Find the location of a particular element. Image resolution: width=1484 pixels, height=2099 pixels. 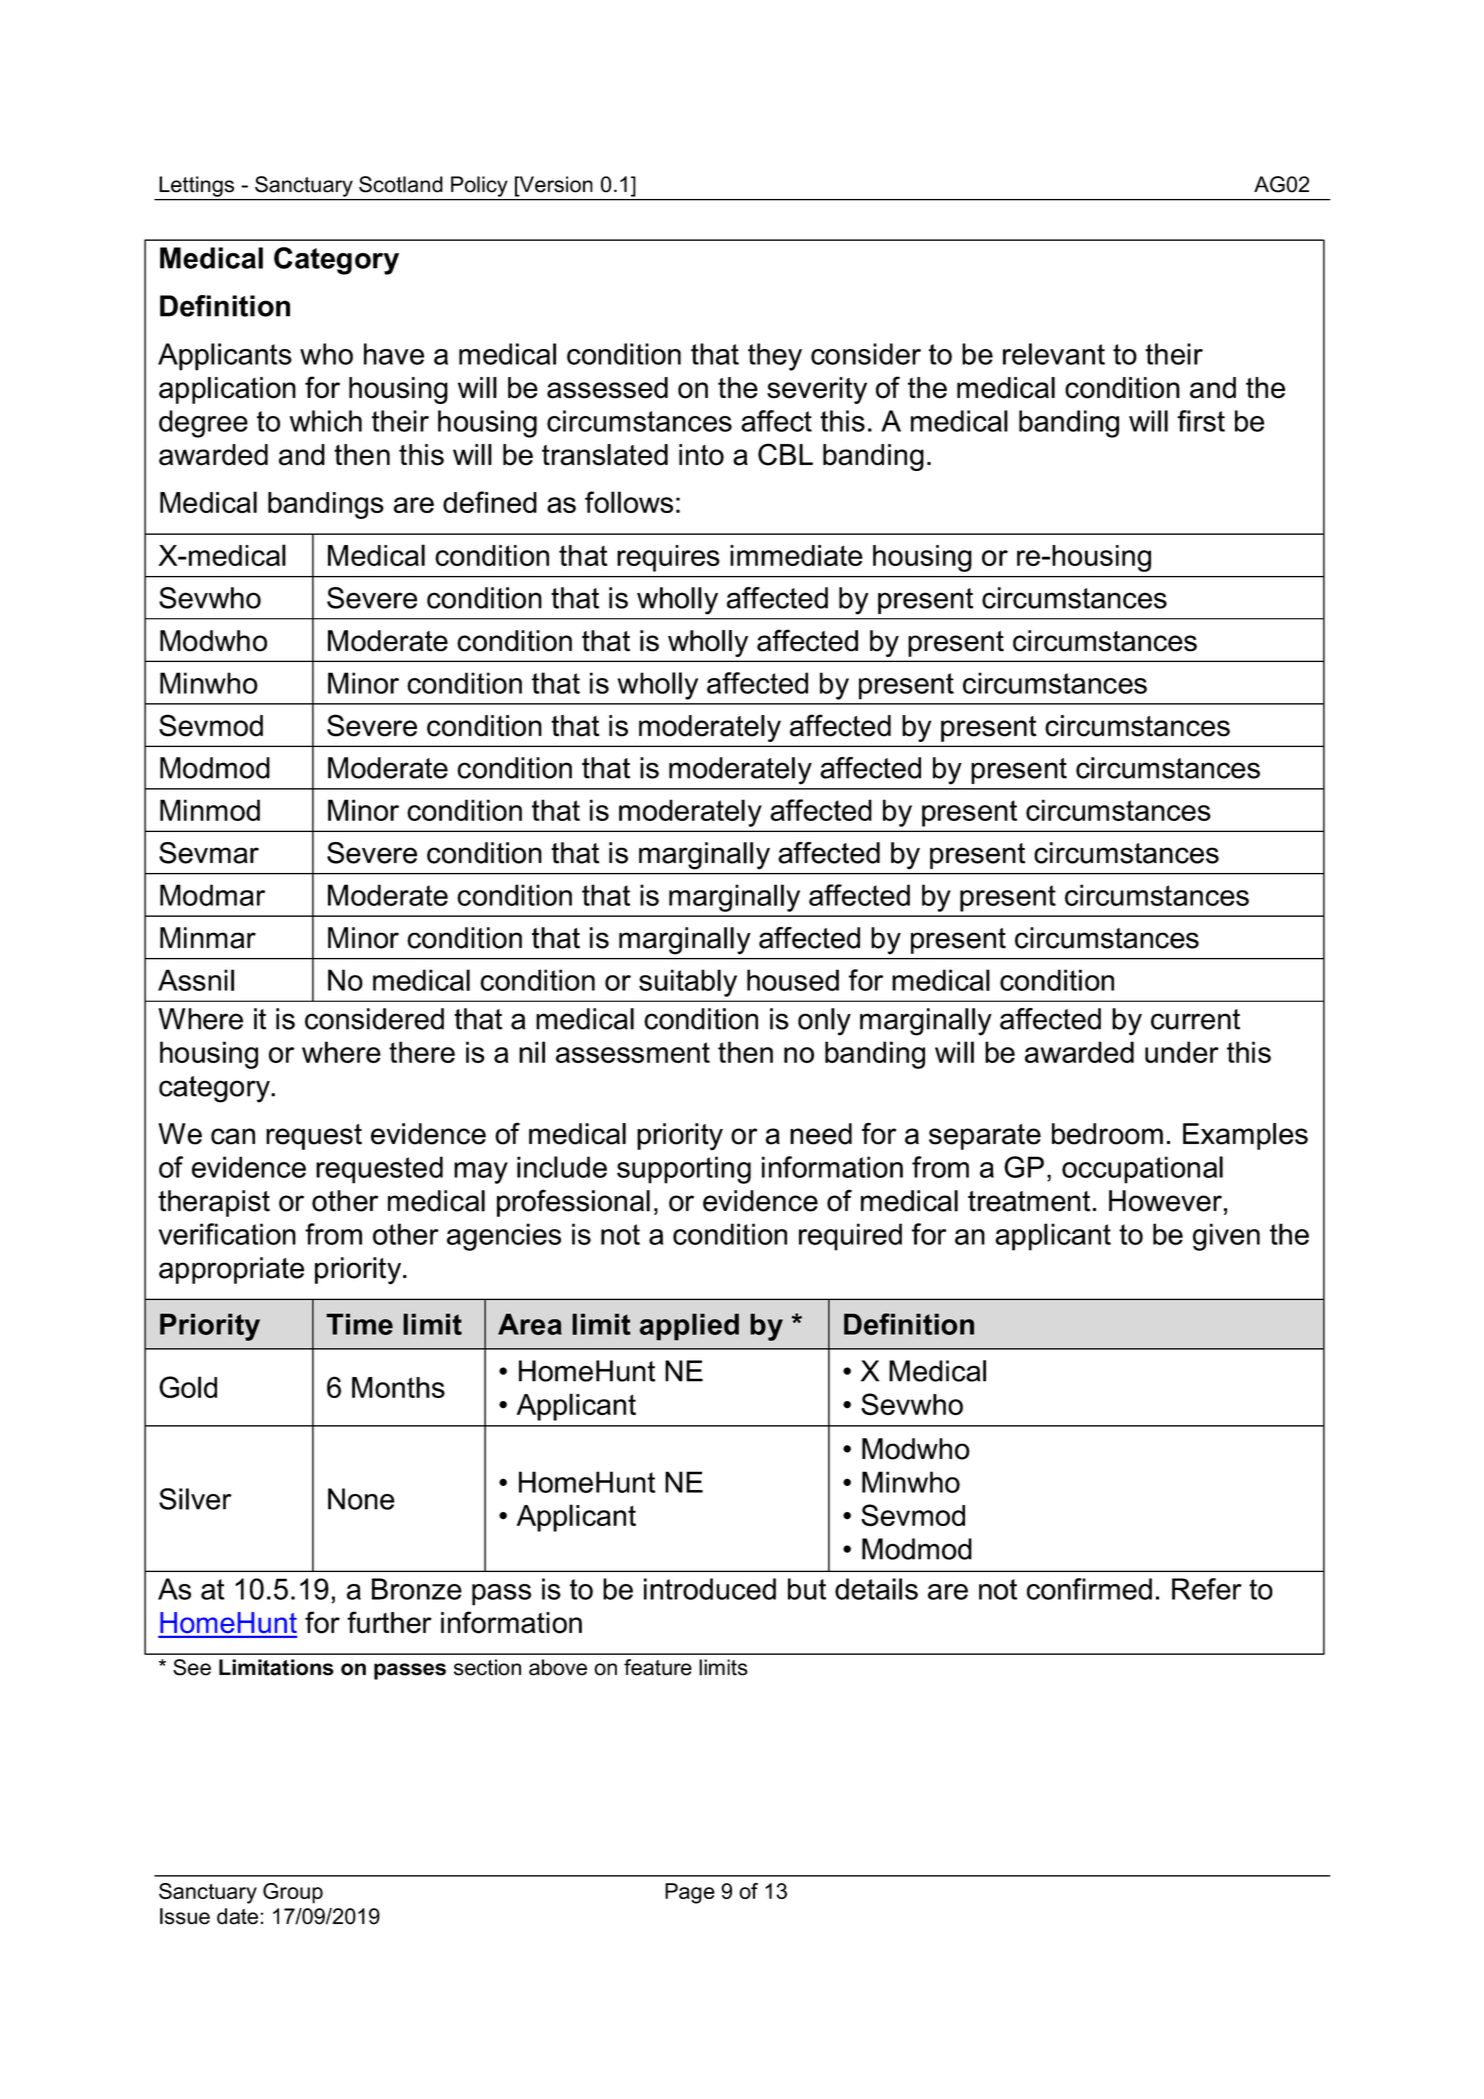

Group is located at coordinates (293, 1893).
